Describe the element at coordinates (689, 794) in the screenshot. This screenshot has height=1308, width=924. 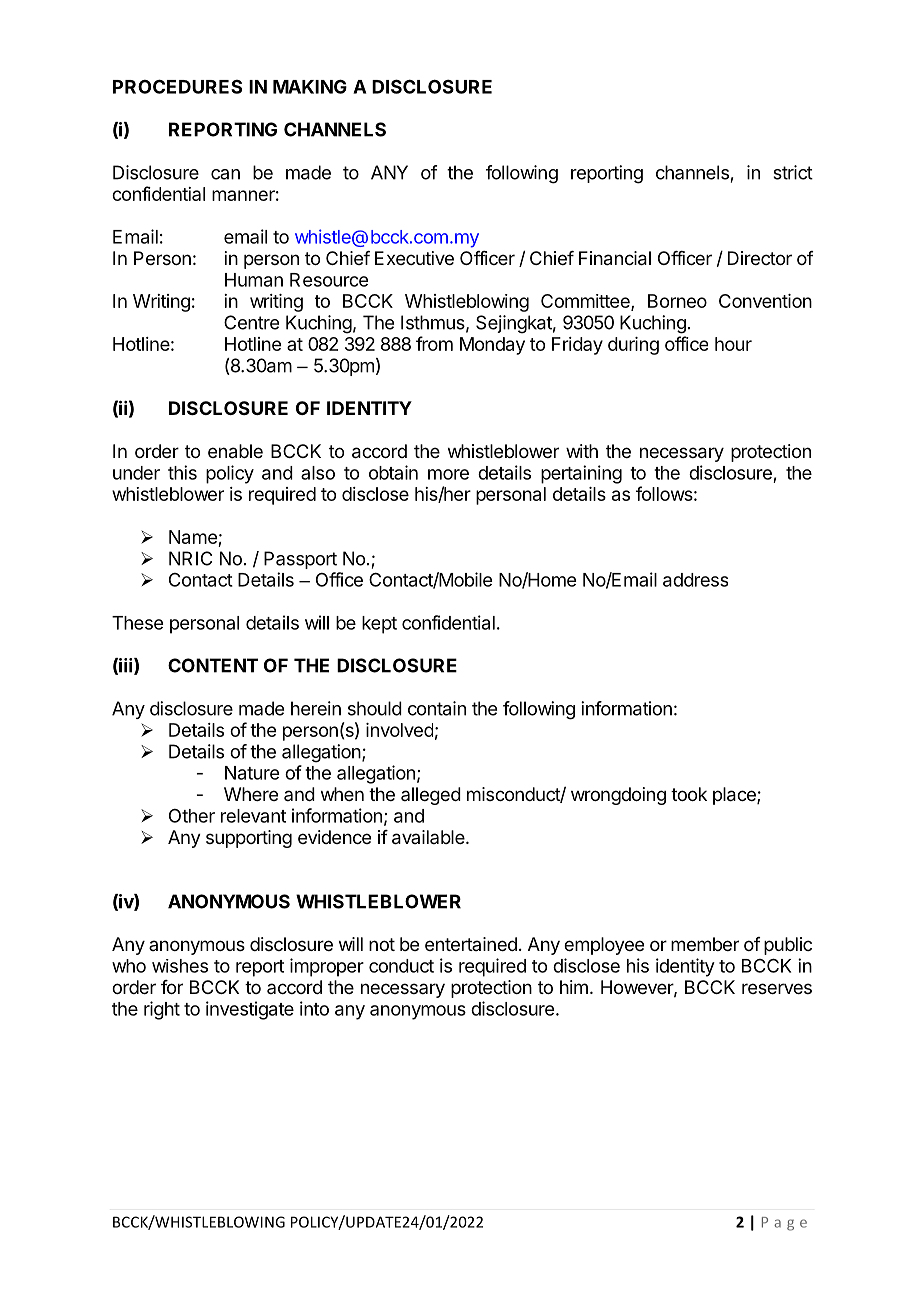
I see `took` at that location.
